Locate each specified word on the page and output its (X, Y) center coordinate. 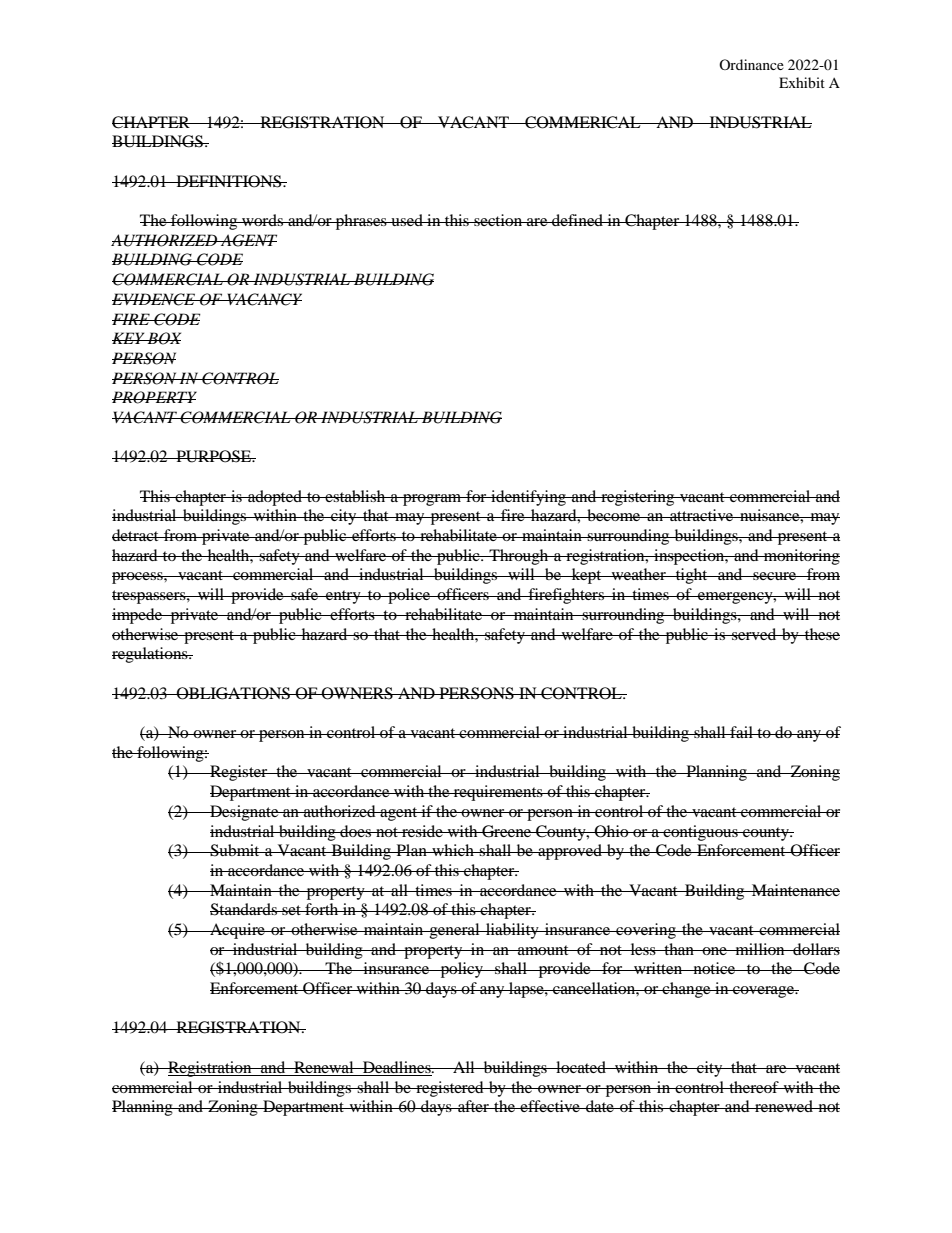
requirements (498, 793)
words (262, 220)
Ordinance (751, 64)
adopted (275, 498)
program (432, 500)
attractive (702, 515)
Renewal (324, 1068)
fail (741, 732)
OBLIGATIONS (233, 693)
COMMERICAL (583, 122)
